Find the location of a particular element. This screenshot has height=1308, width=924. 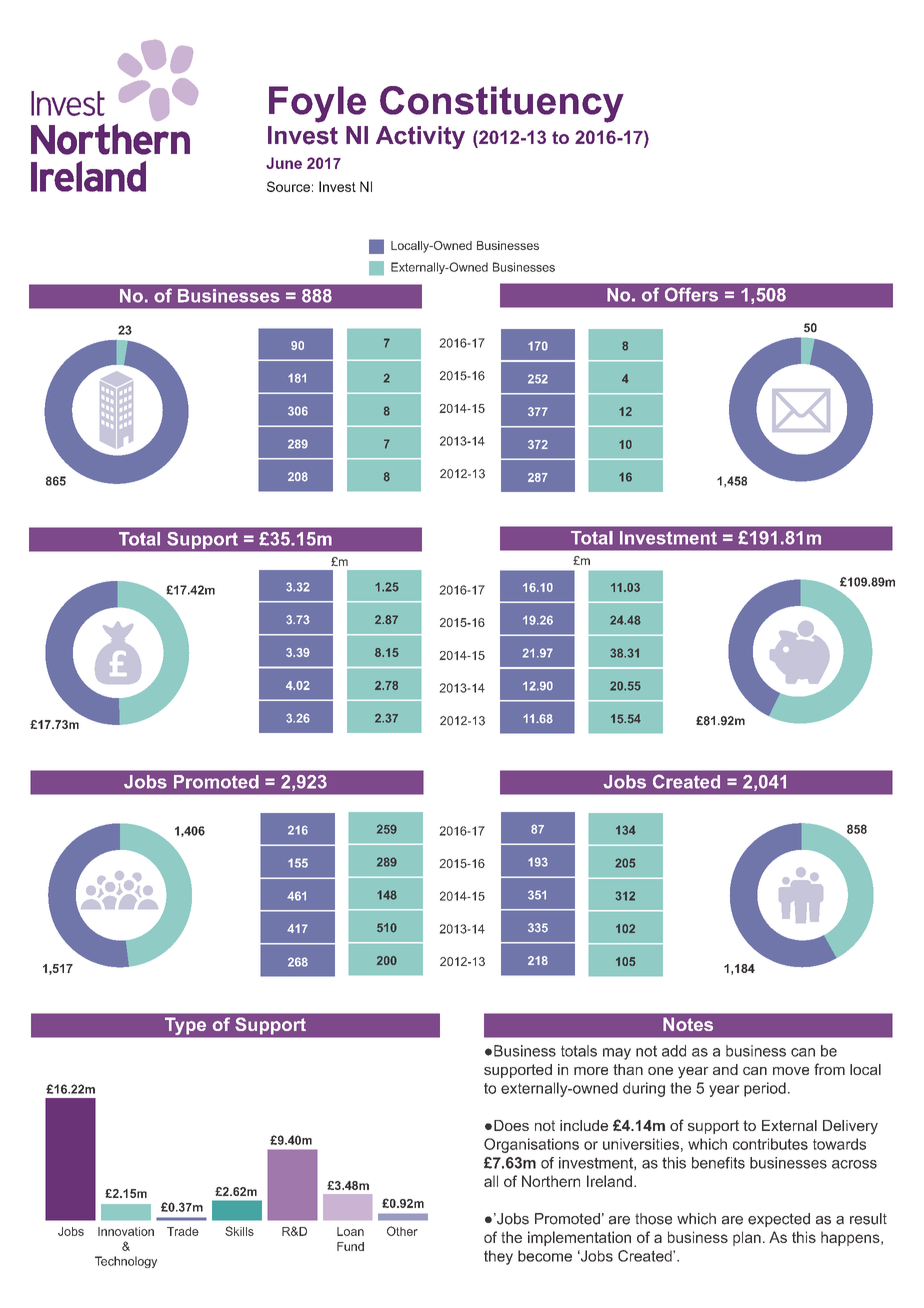

Skills is located at coordinates (239, 1231).
